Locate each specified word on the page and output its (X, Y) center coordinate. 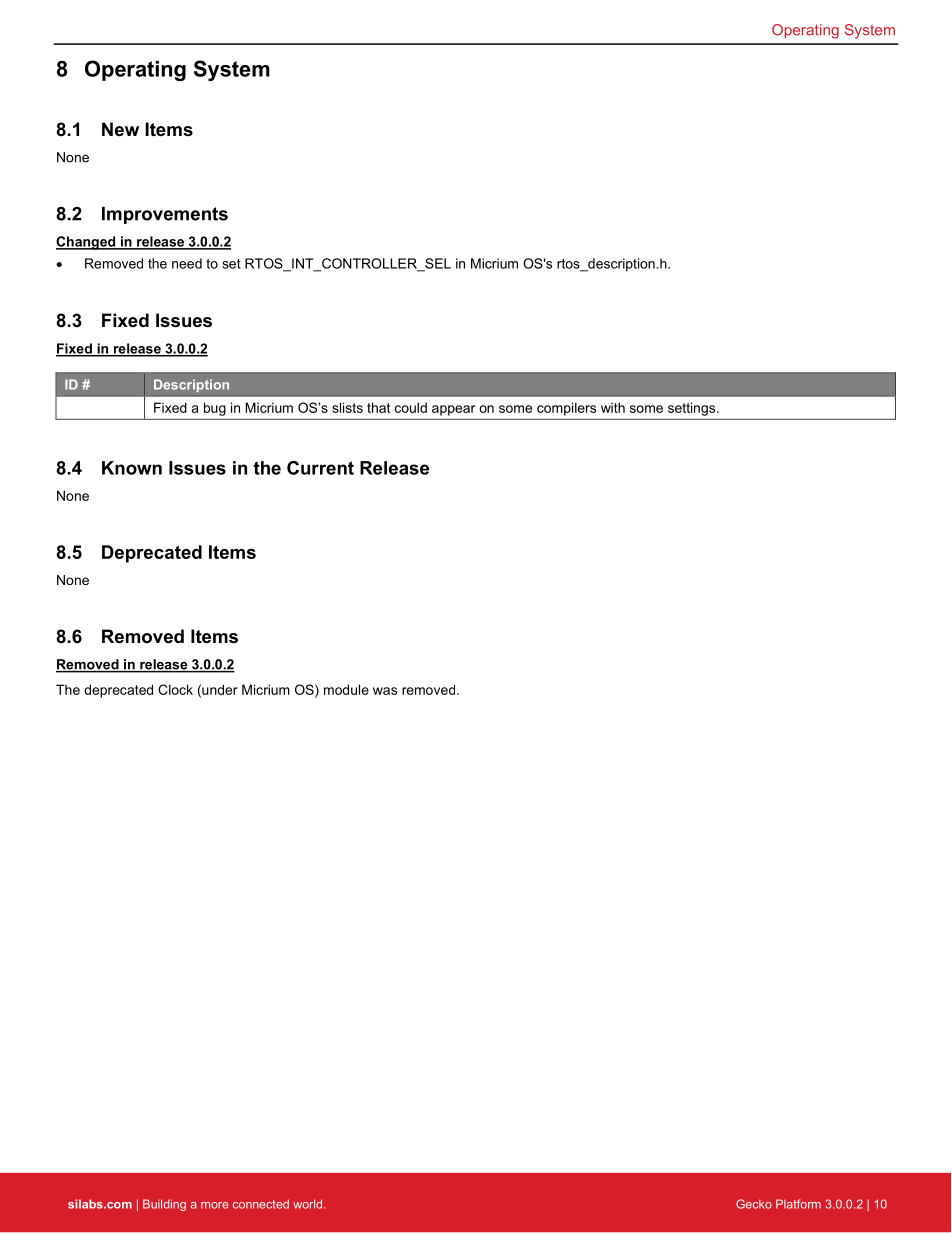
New (120, 129)
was (385, 691)
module (346, 689)
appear (453, 410)
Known (132, 468)
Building (164, 1205)
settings (693, 409)
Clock (175, 689)
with (613, 407)
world (309, 1204)
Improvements (165, 215)
